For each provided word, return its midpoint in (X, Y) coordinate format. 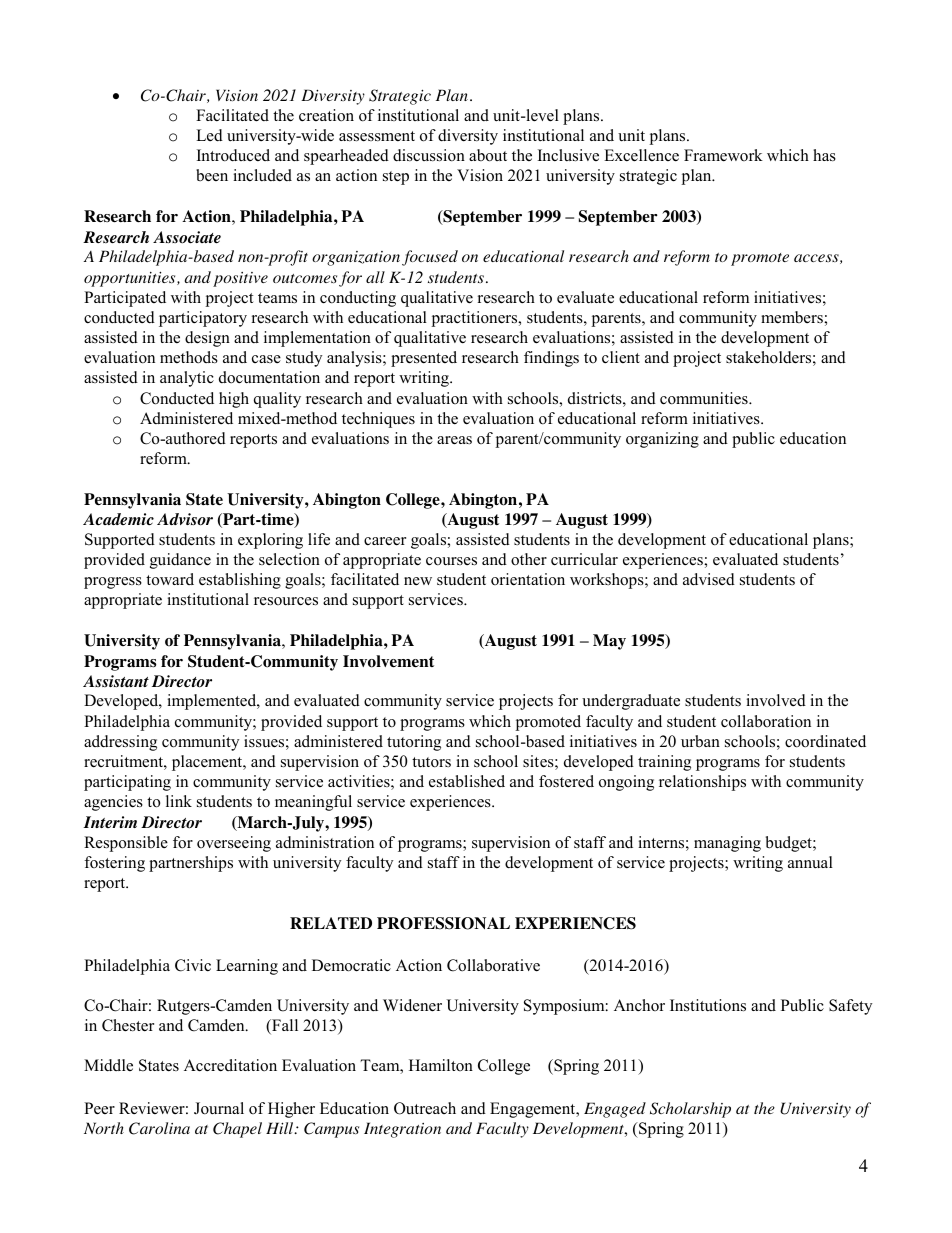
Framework (723, 155)
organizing (662, 440)
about (488, 155)
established (467, 781)
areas (454, 440)
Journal (219, 1108)
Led (209, 135)
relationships (702, 783)
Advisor (185, 519)
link (179, 801)
